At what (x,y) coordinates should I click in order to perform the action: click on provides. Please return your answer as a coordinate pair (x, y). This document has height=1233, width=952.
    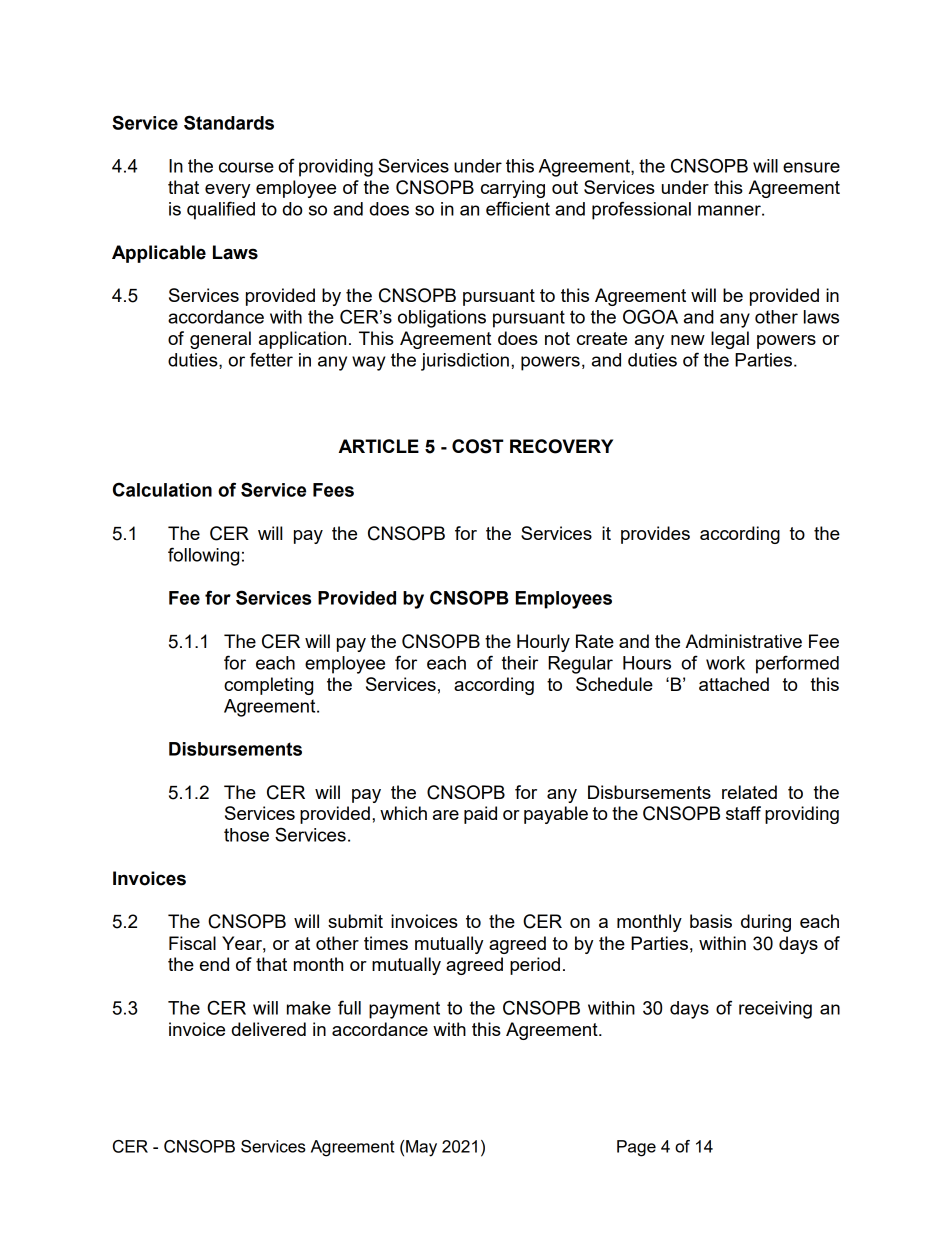
    Looking at the image, I should click on (655, 535).
